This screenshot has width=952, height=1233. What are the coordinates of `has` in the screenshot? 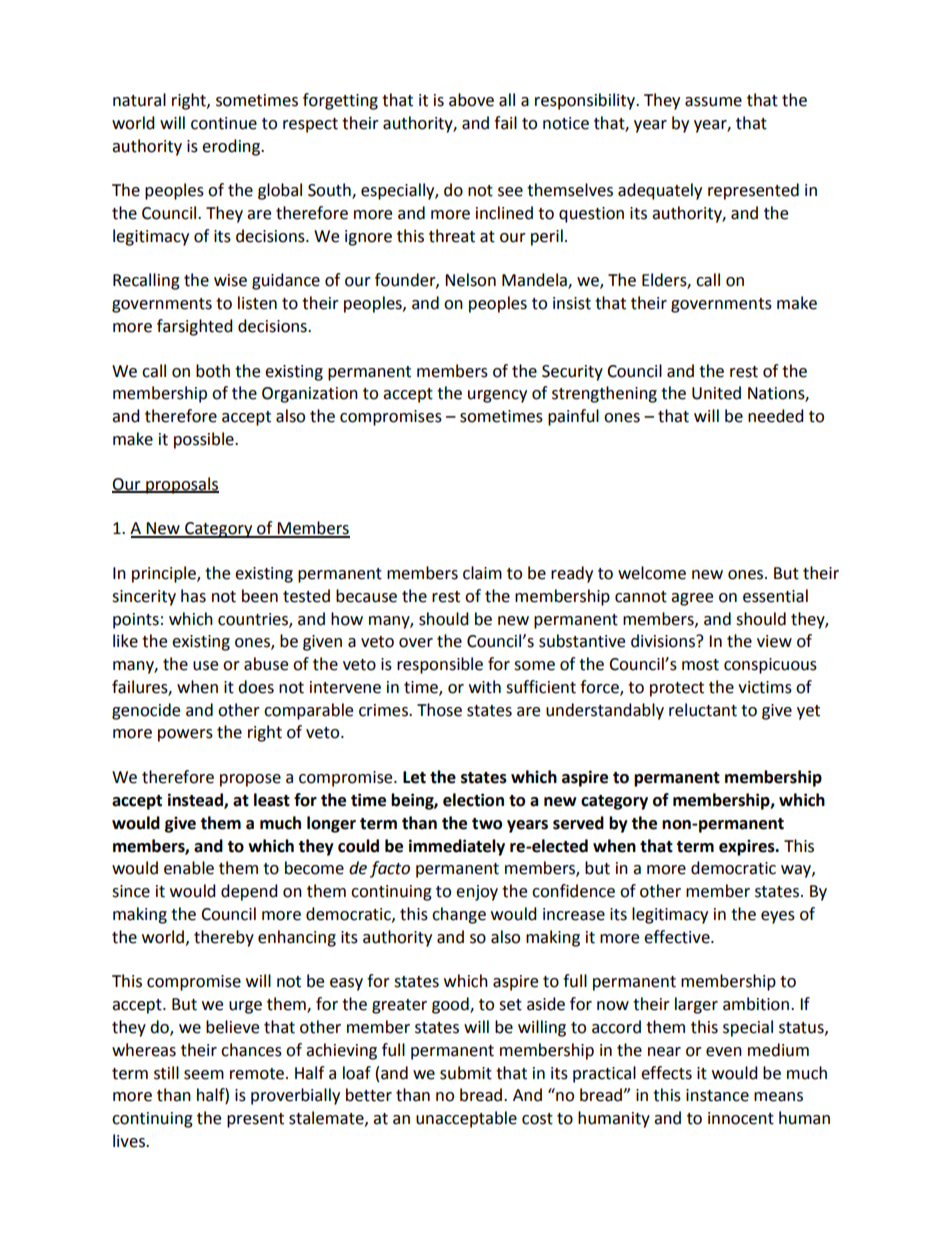 It's located at (193, 596).
